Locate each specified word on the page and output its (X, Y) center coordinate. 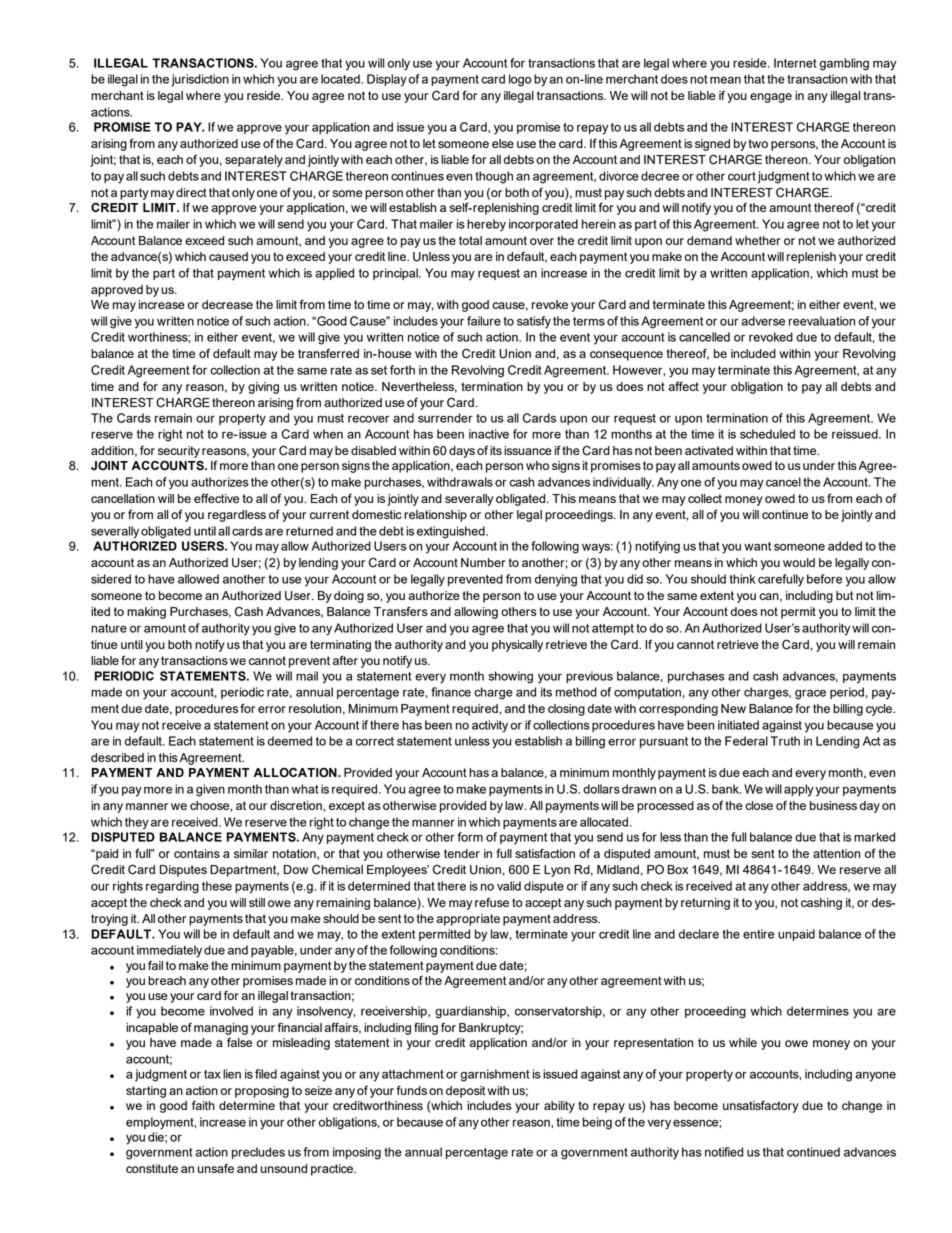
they (137, 823)
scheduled (767, 434)
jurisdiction (200, 80)
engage (771, 98)
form (470, 837)
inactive (489, 434)
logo (520, 80)
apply (799, 790)
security (179, 452)
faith (203, 1105)
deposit (465, 1092)
